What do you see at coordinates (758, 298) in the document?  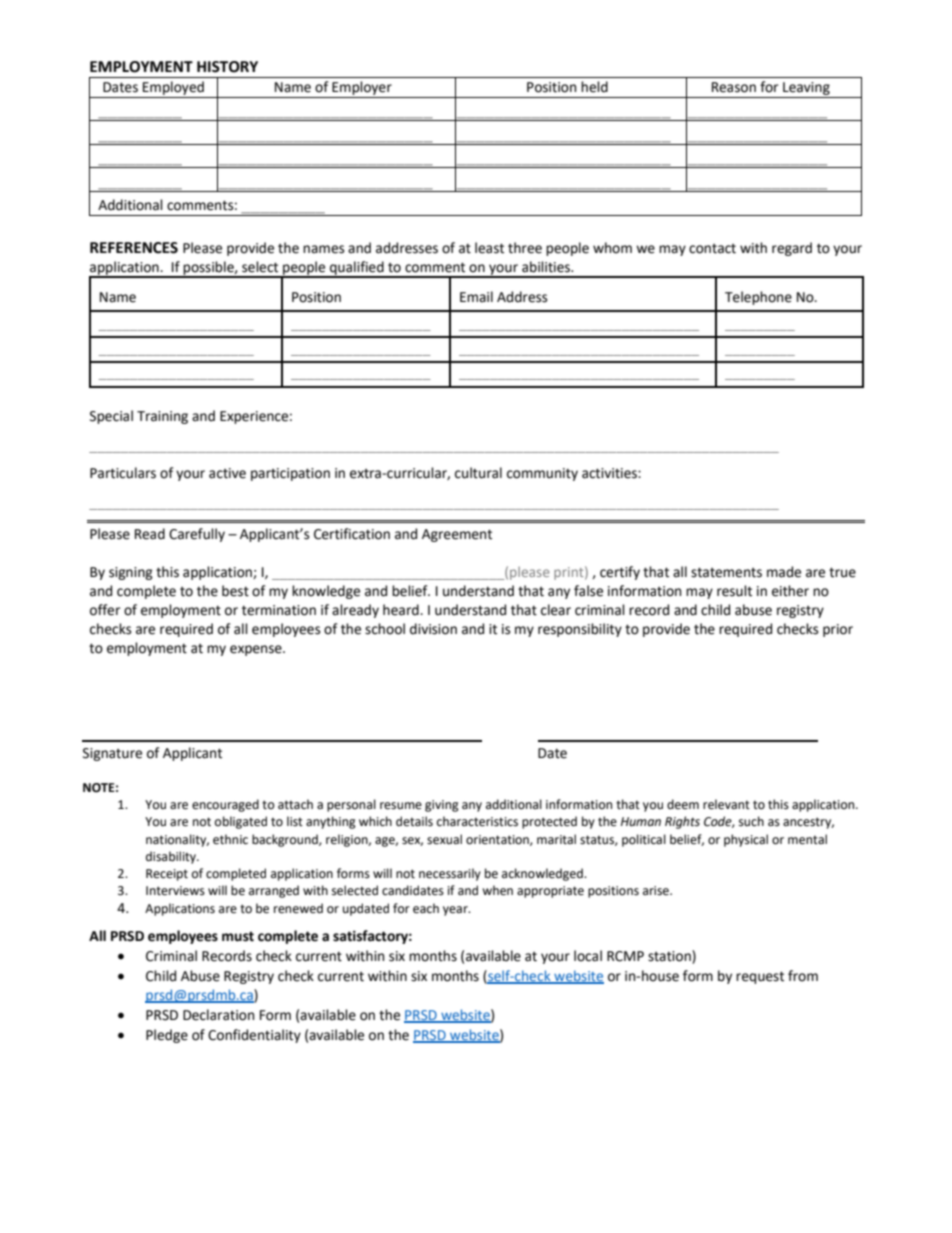 I see `Telephone` at bounding box center [758, 298].
